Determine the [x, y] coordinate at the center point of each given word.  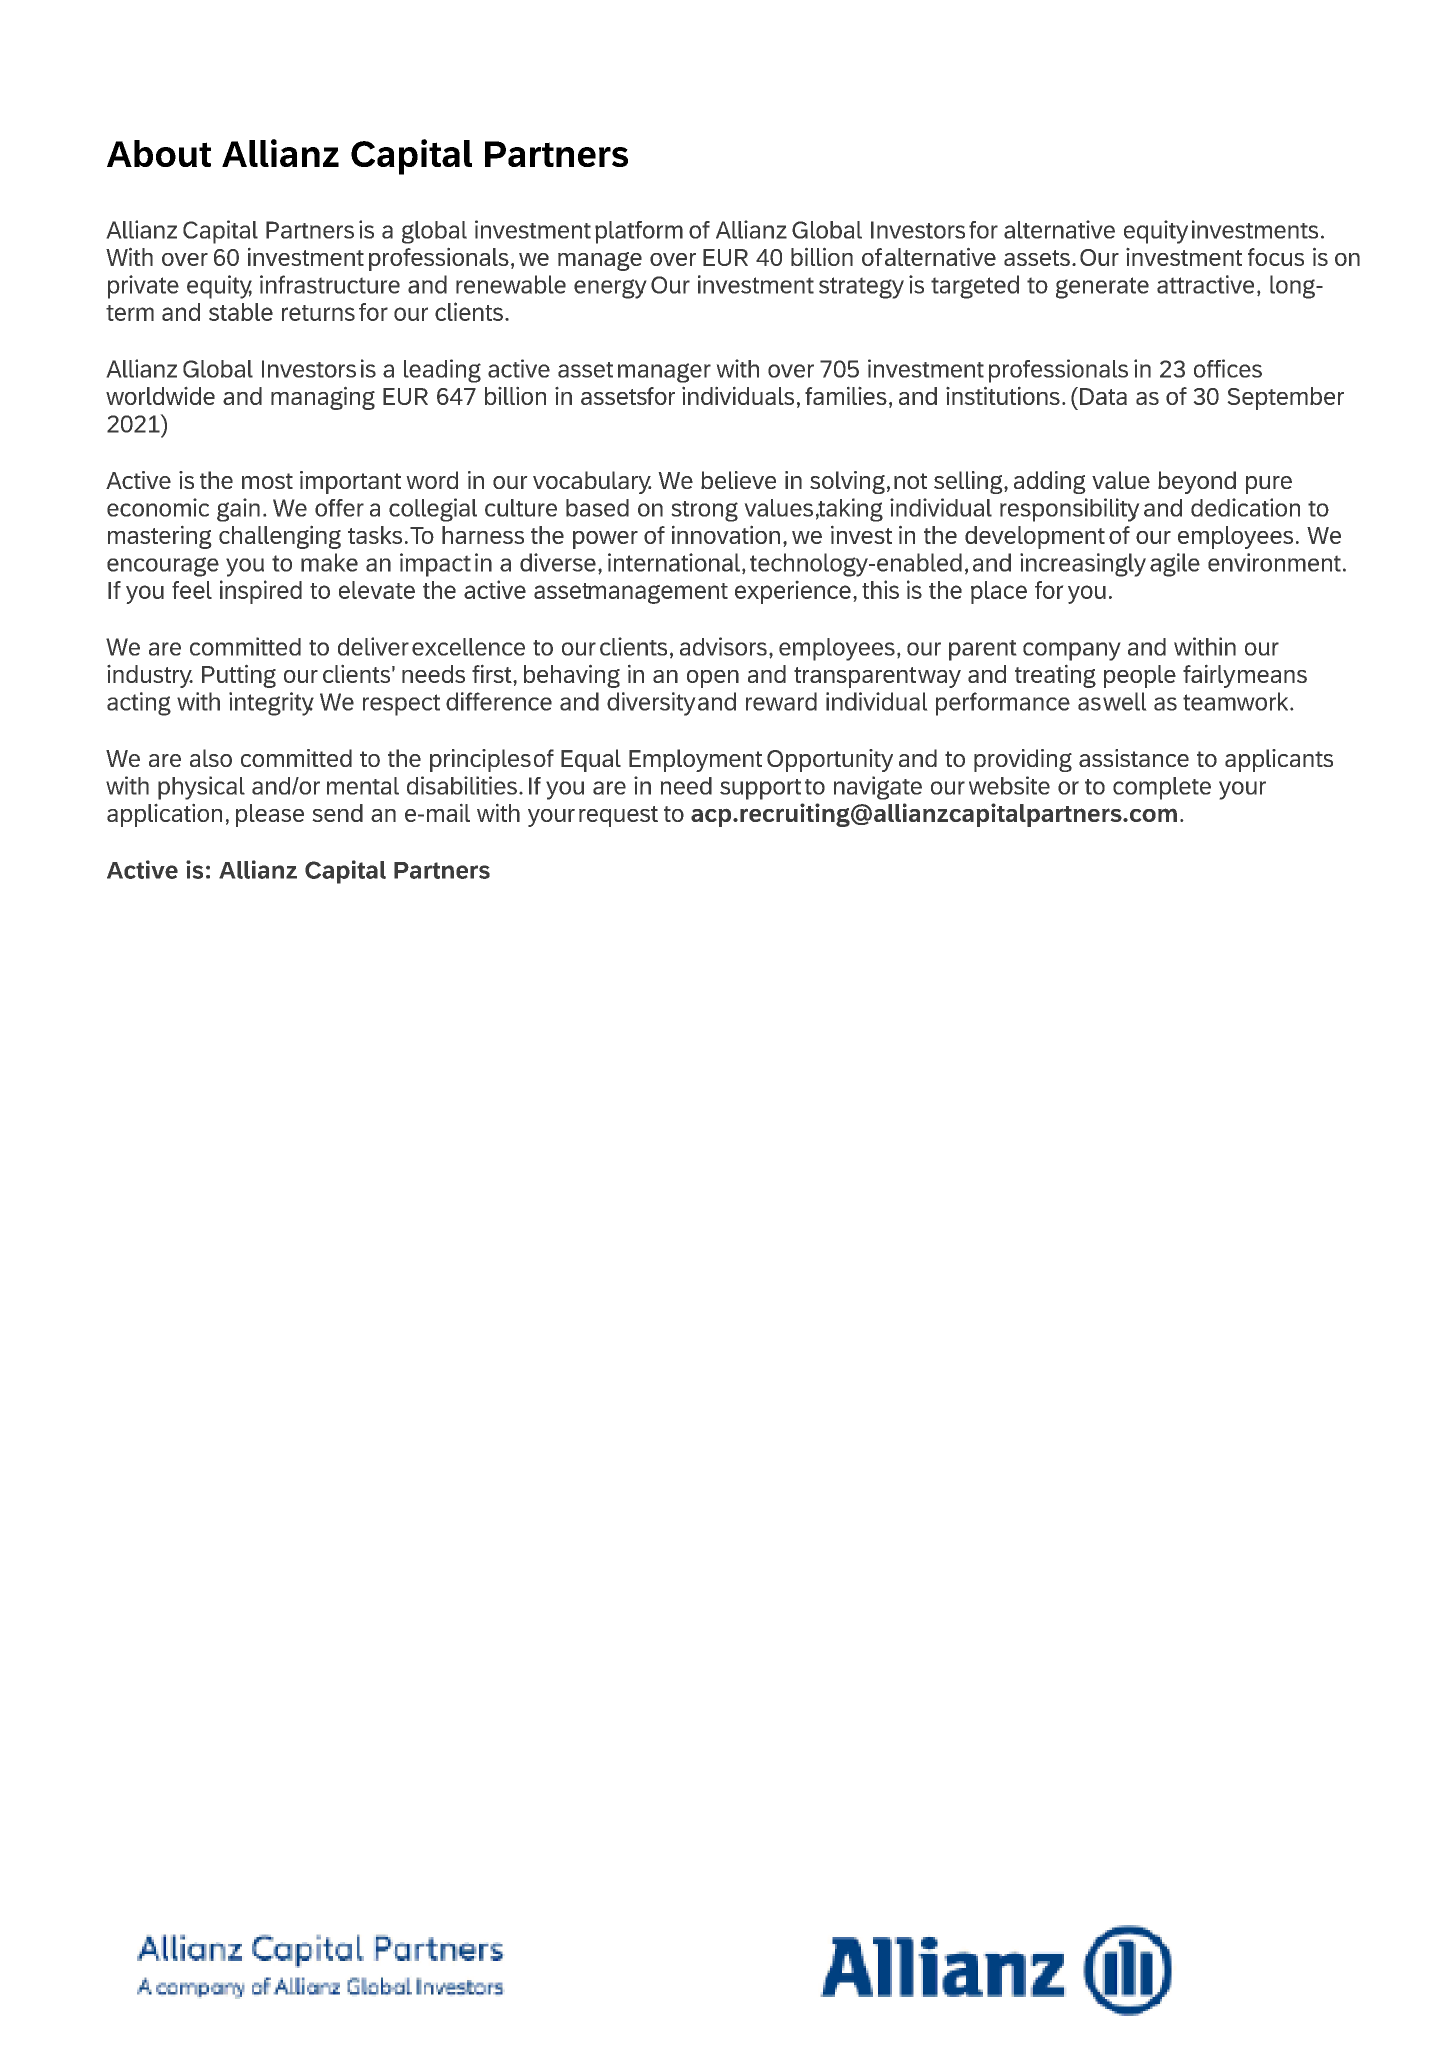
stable [241, 312]
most [267, 481]
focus [1276, 257]
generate [1102, 288]
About [159, 153]
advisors [723, 646]
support [760, 789]
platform [639, 232]
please [270, 815]
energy [610, 289]
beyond [1197, 482]
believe [738, 480]
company [1072, 651]
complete [1162, 788]
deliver [373, 646]
